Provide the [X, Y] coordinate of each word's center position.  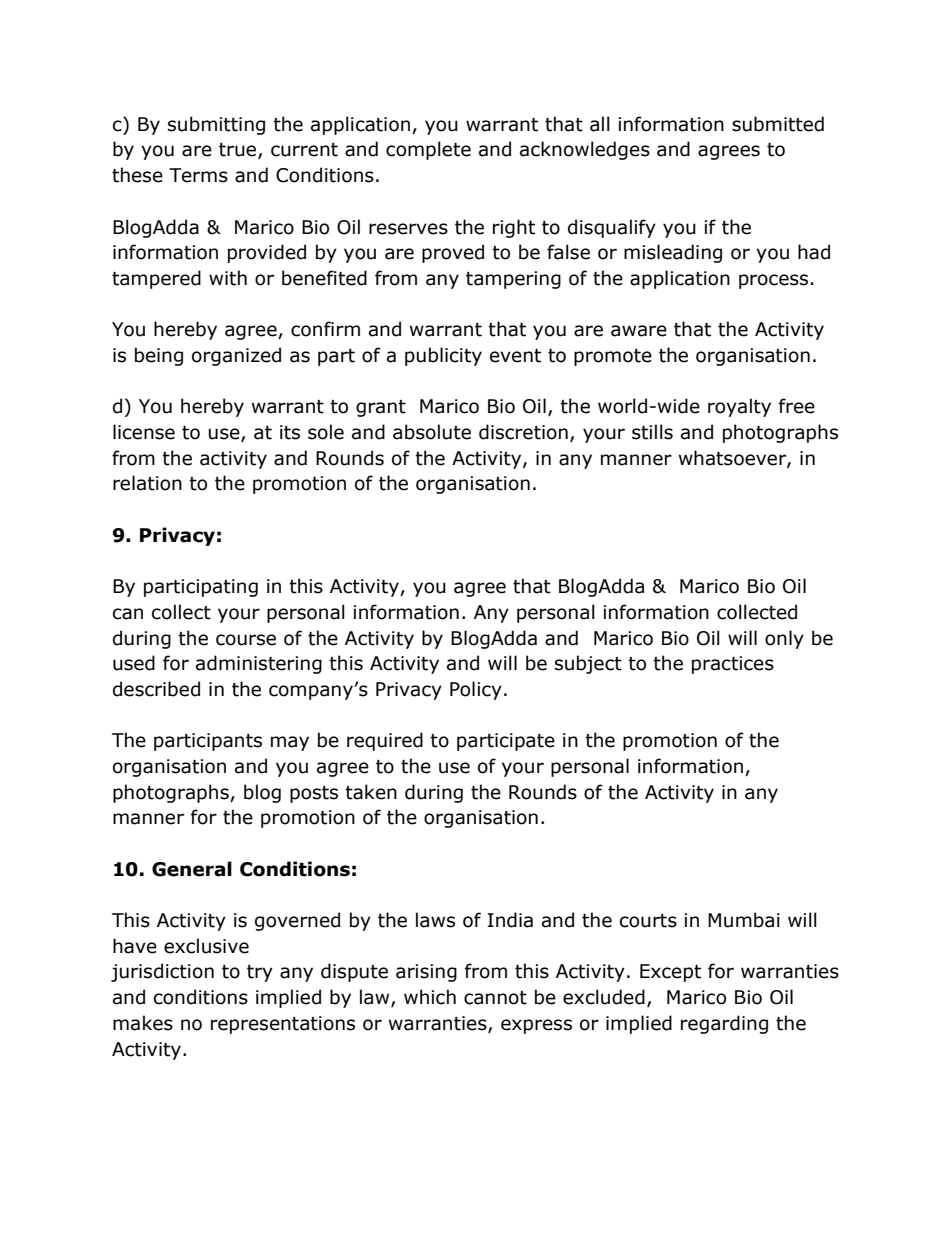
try [260, 973]
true [239, 151]
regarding [724, 1024]
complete [428, 150]
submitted [778, 124]
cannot [495, 998]
